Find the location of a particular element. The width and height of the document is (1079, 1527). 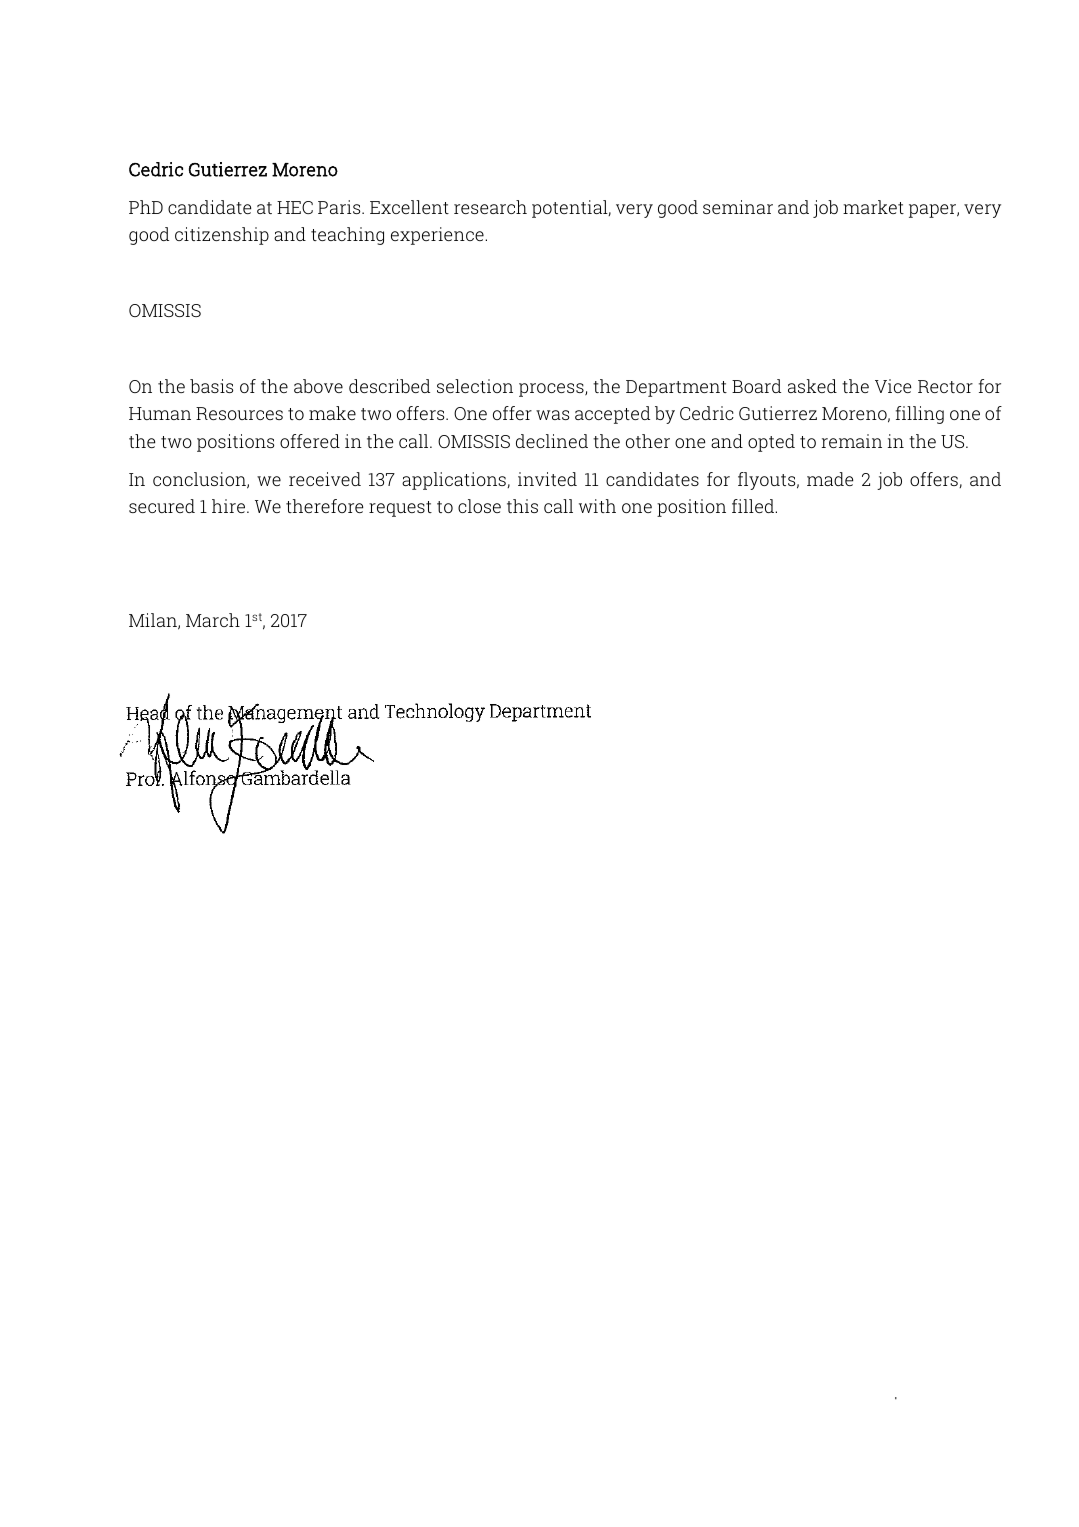

this is located at coordinates (522, 506).
